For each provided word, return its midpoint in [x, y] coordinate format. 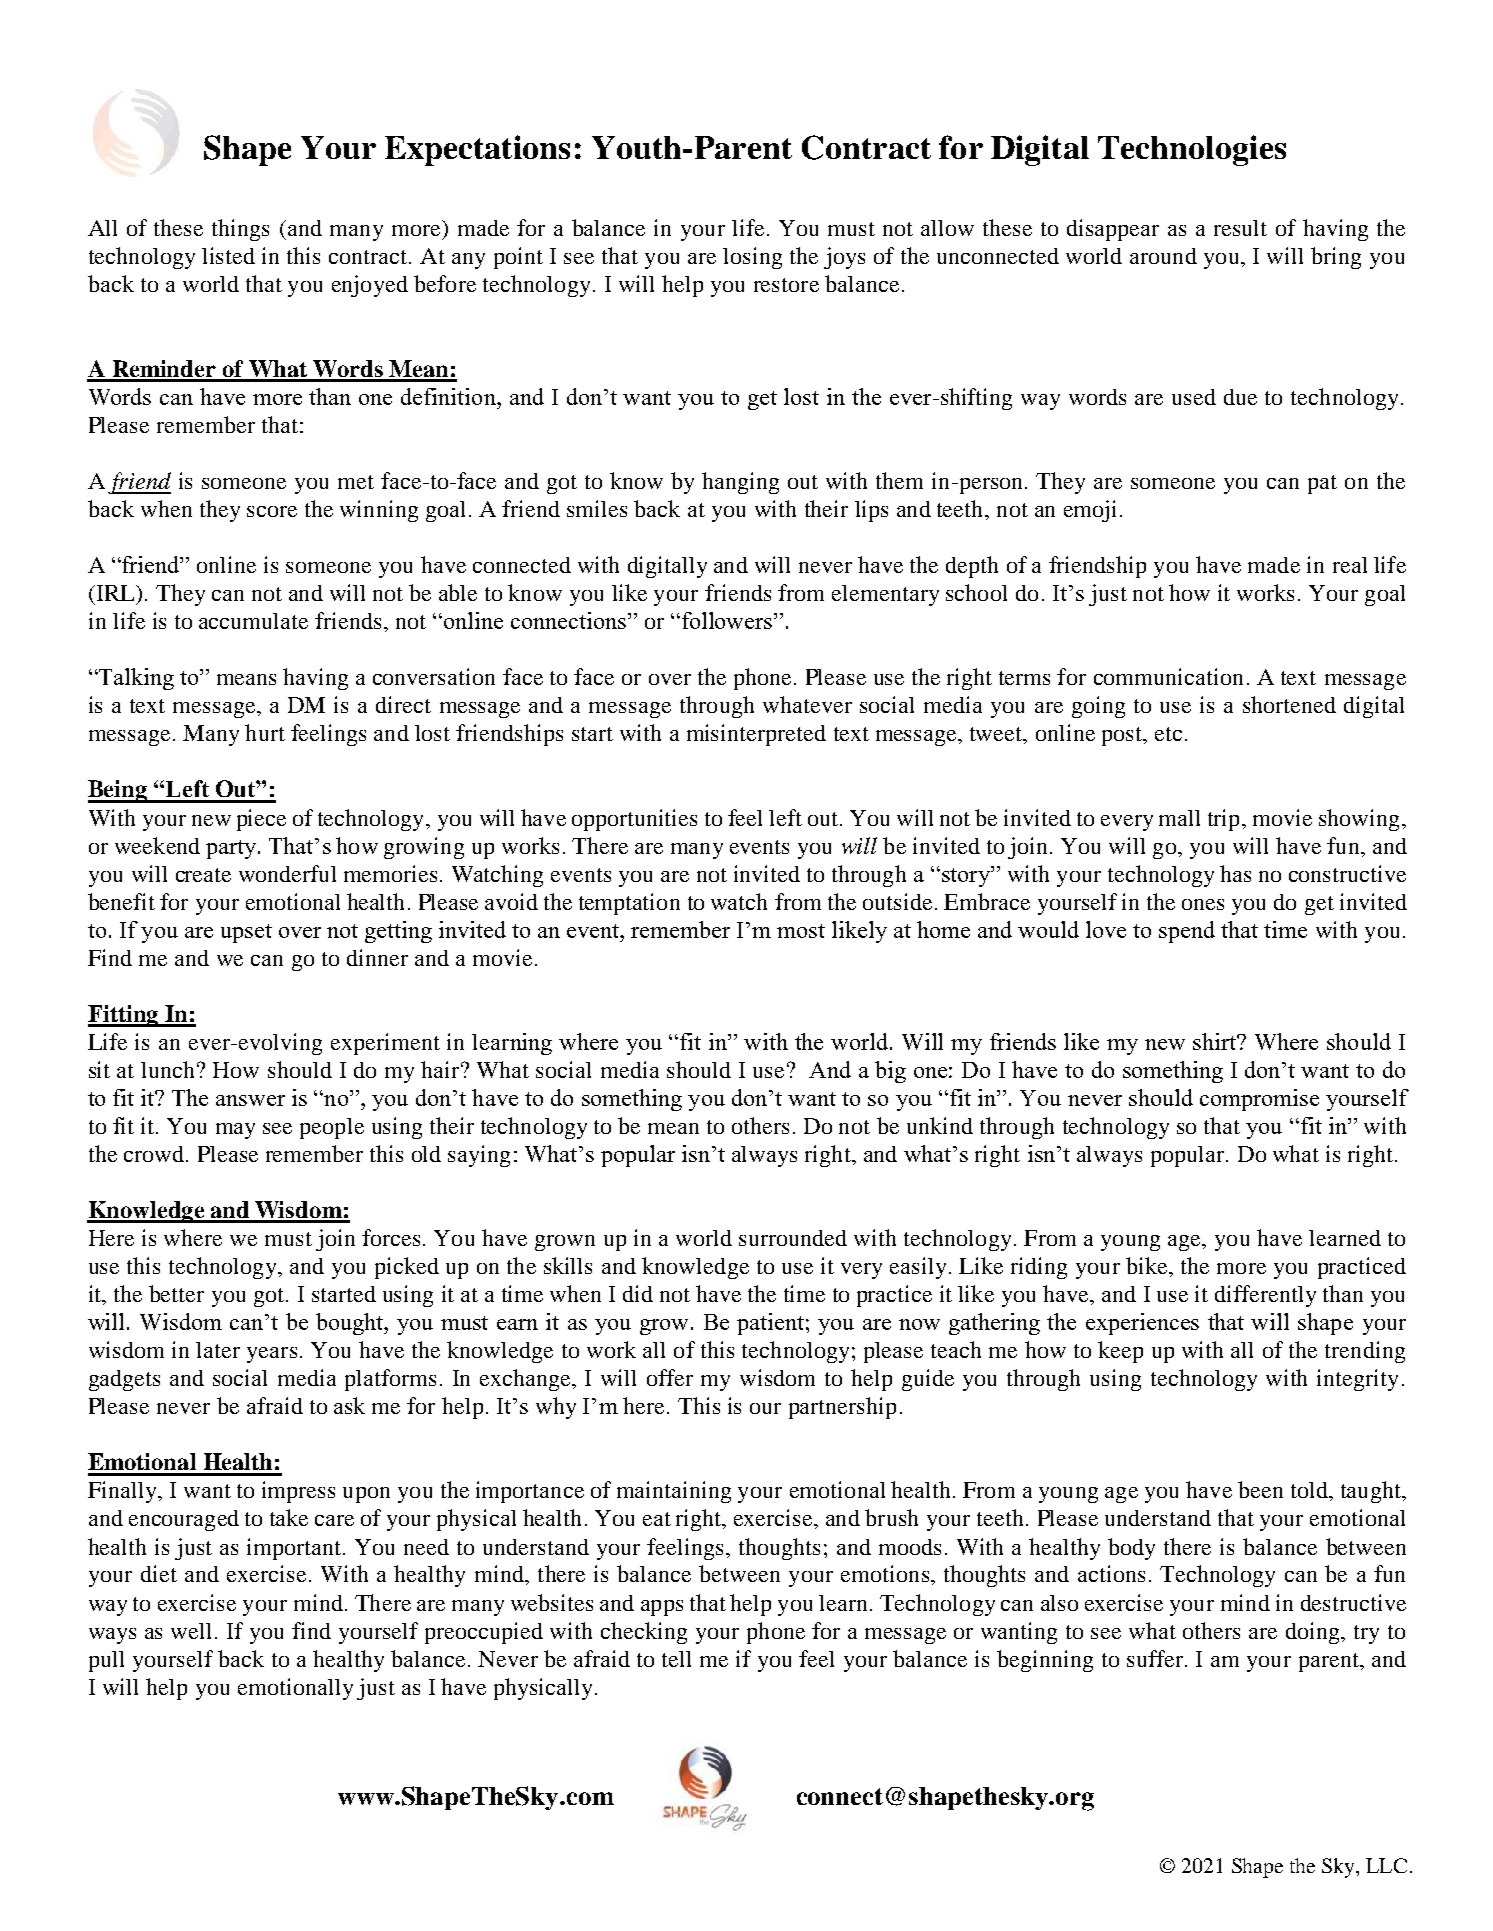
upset [246, 933]
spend [1187, 932]
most [801, 931]
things [240, 230]
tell [676, 1659]
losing [752, 258]
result [1240, 228]
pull [106, 1661]
